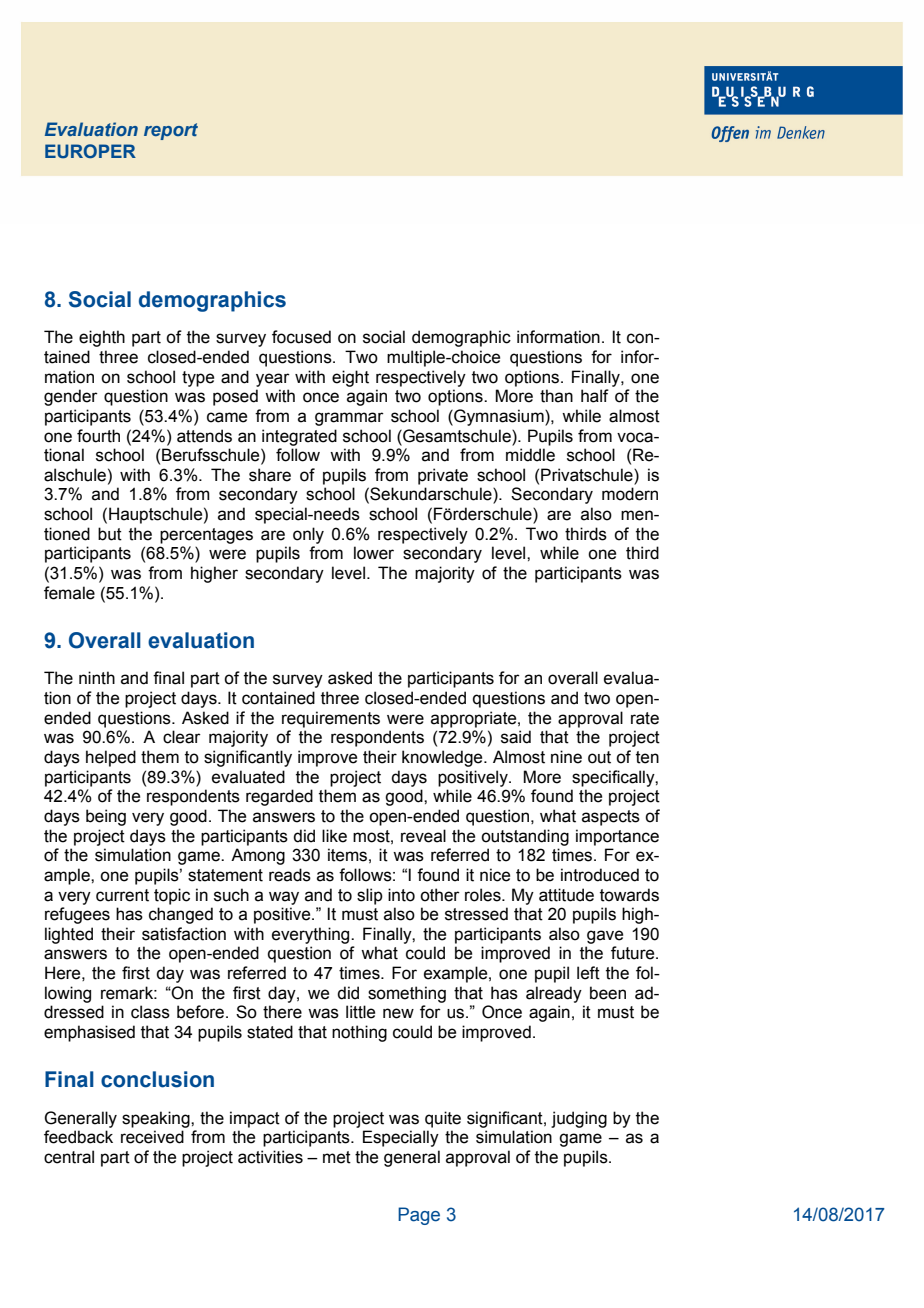 The height and width of the page is (1308, 924). What do you see at coordinates (97, 678) in the page?
I see `ninth` at bounding box center [97, 678].
